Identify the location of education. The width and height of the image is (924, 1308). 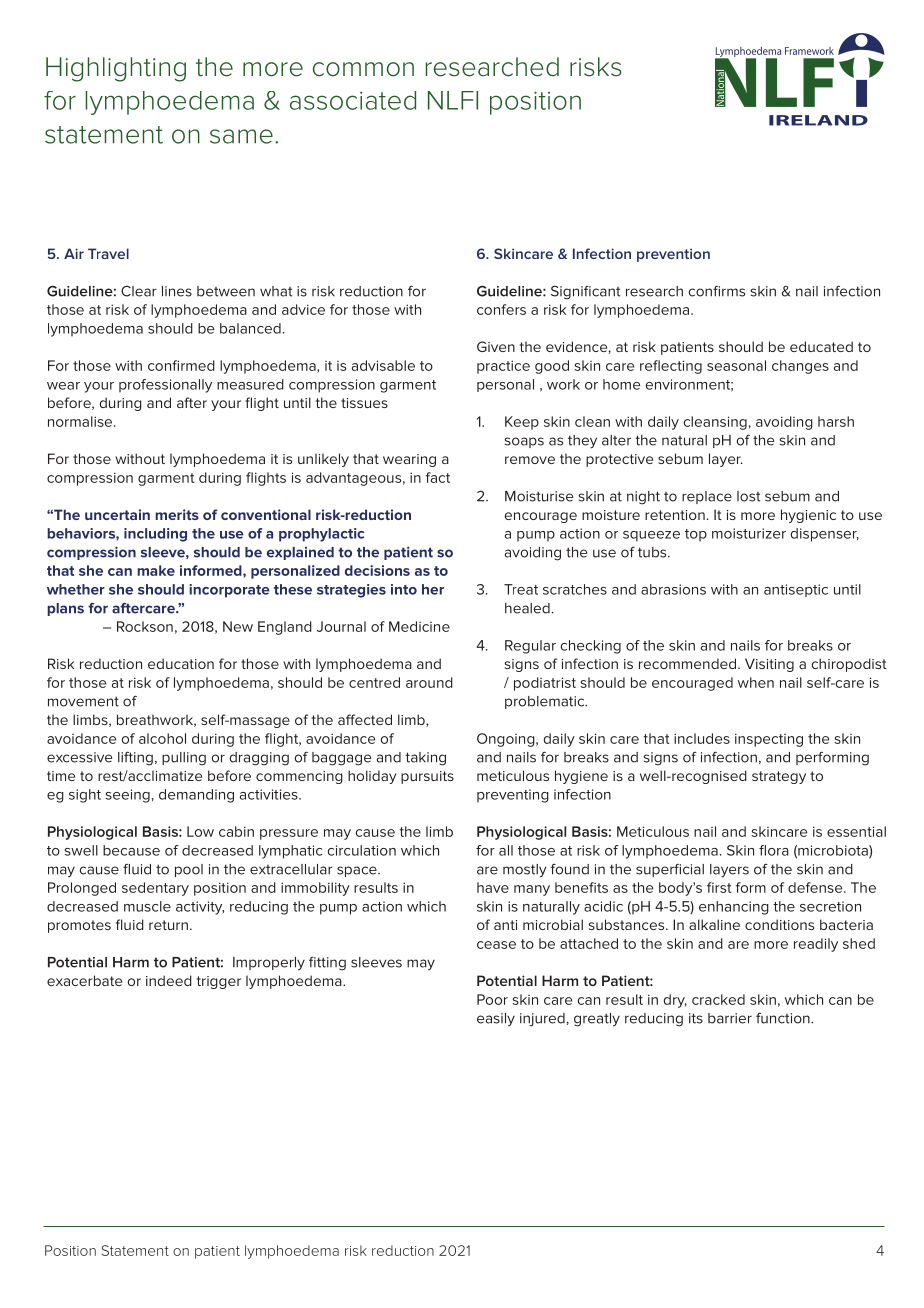
(181, 663).
